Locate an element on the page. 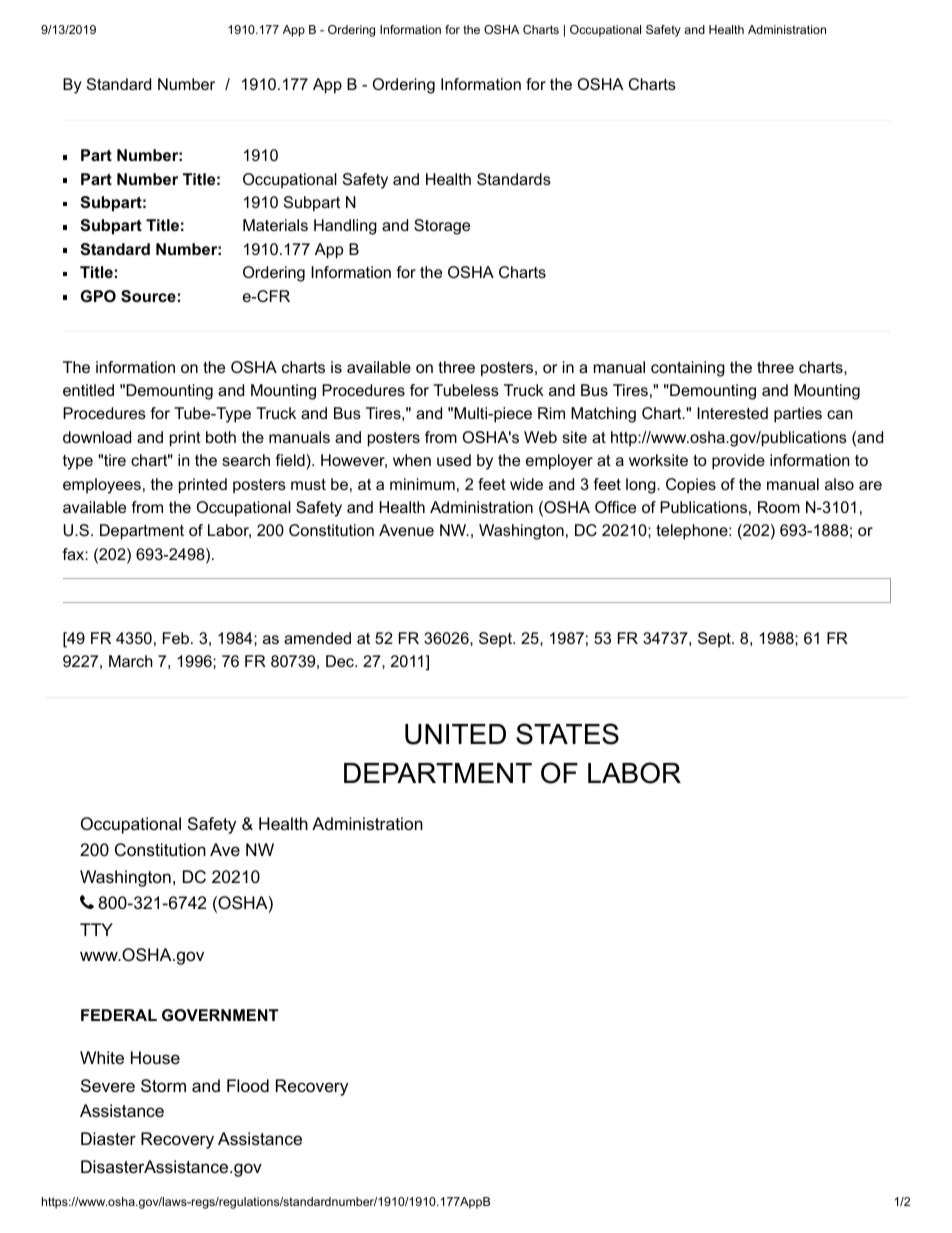 The image size is (952, 1233). House is located at coordinates (155, 1058).
